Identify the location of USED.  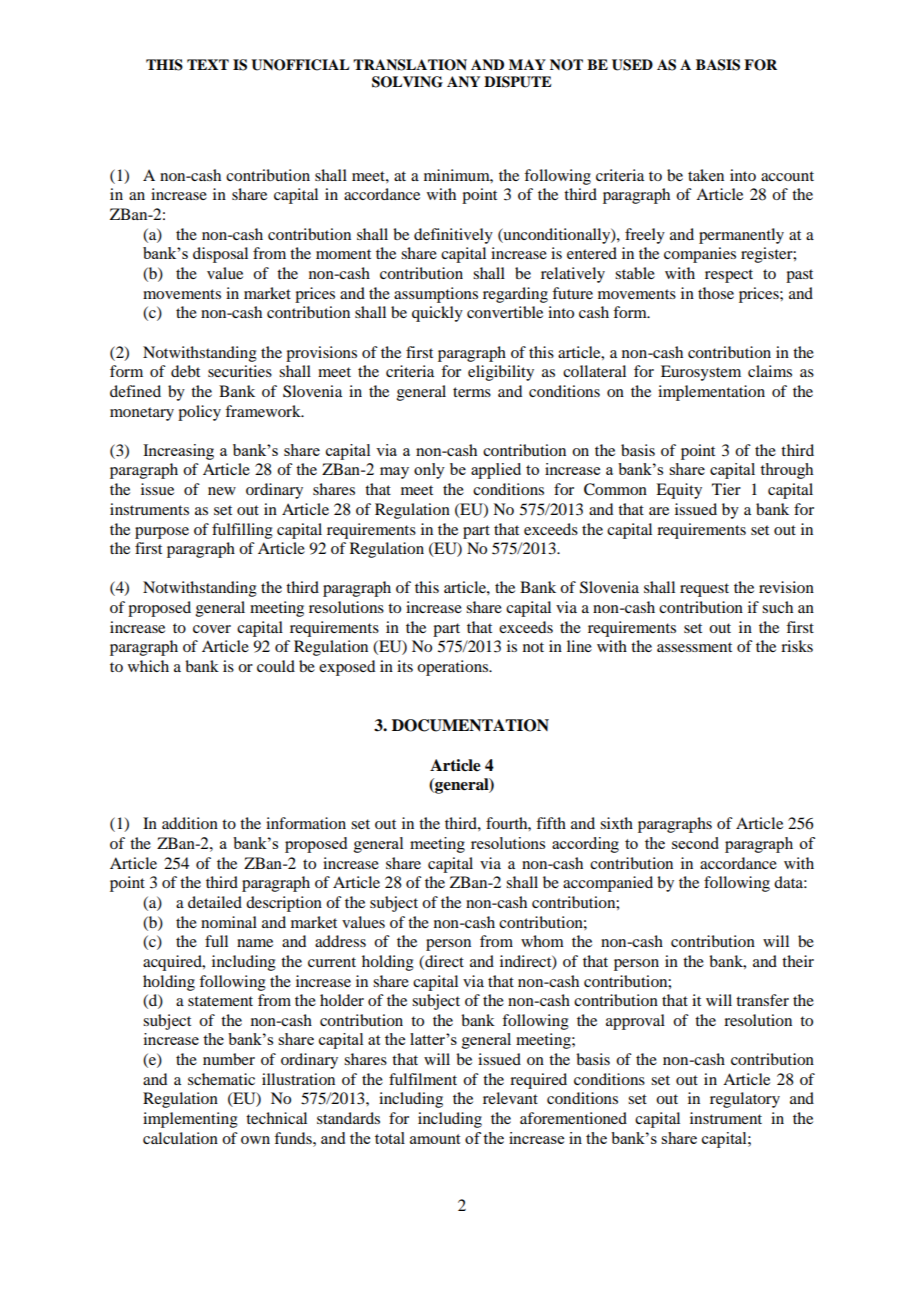
(632, 65).
